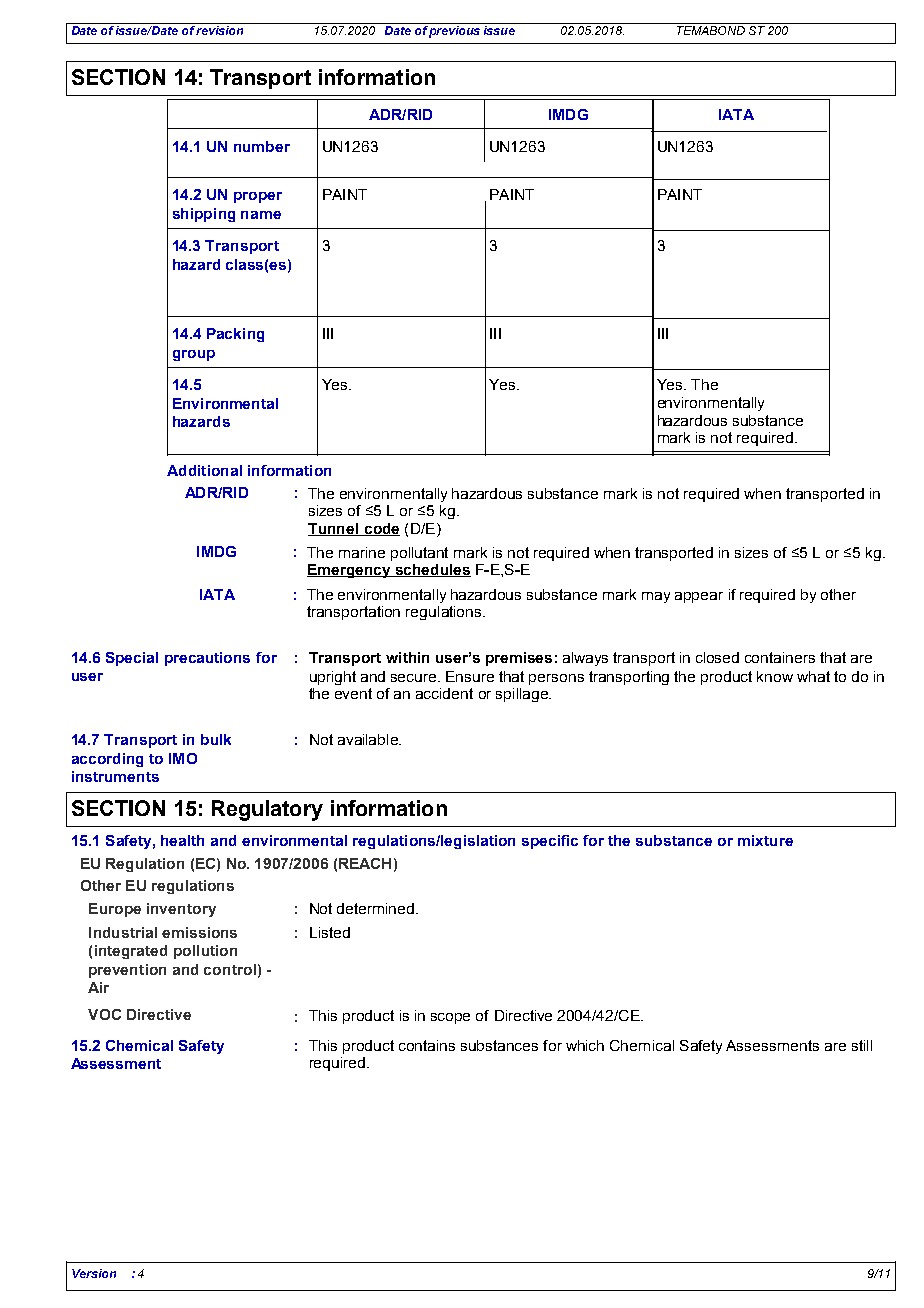 The image size is (924, 1308). I want to click on appear, so click(699, 597).
